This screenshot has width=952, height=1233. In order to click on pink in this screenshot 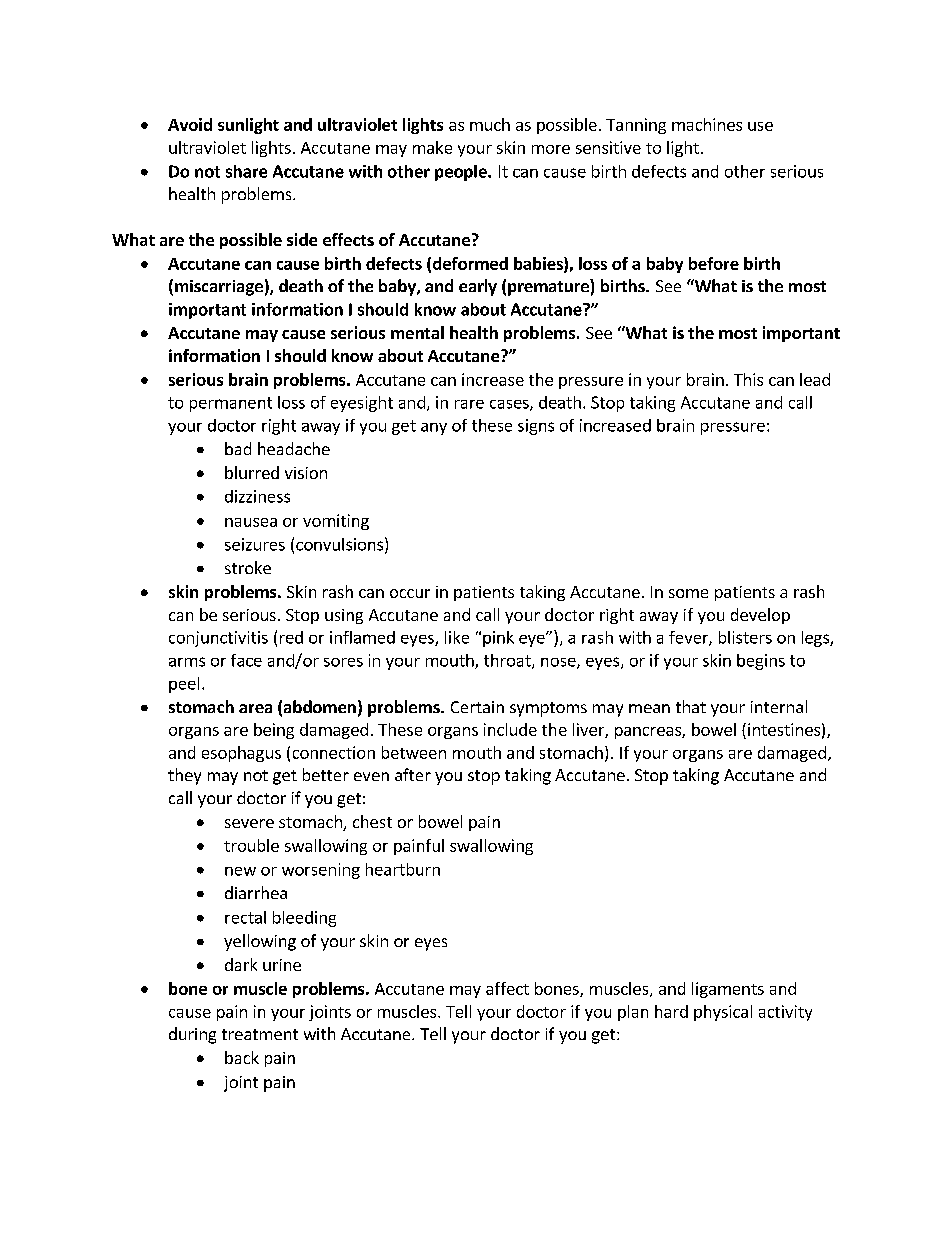, I will do `click(498, 639)`.
